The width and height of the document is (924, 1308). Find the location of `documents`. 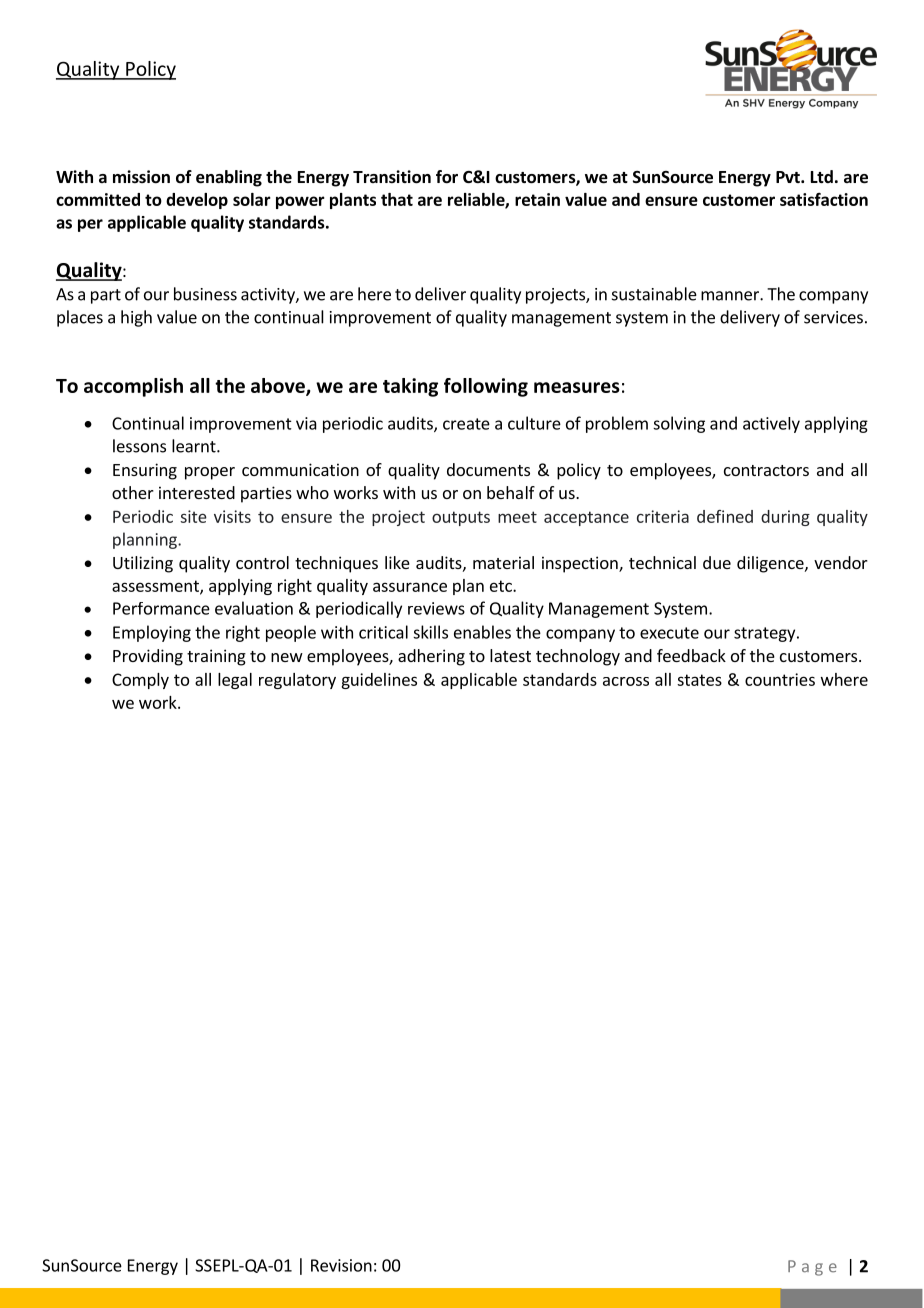

documents is located at coordinates (488, 469).
